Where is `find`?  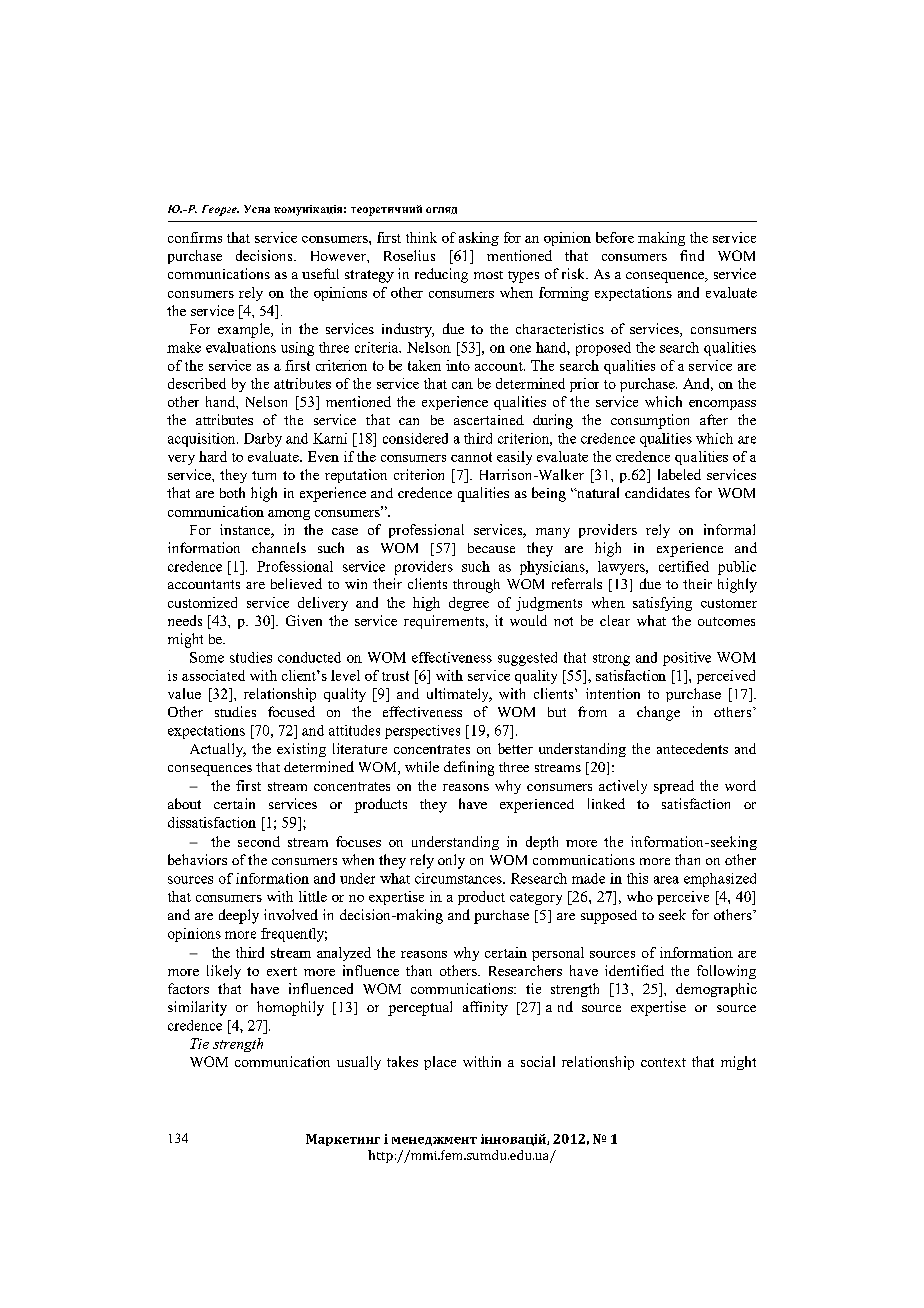 find is located at coordinates (692, 255).
